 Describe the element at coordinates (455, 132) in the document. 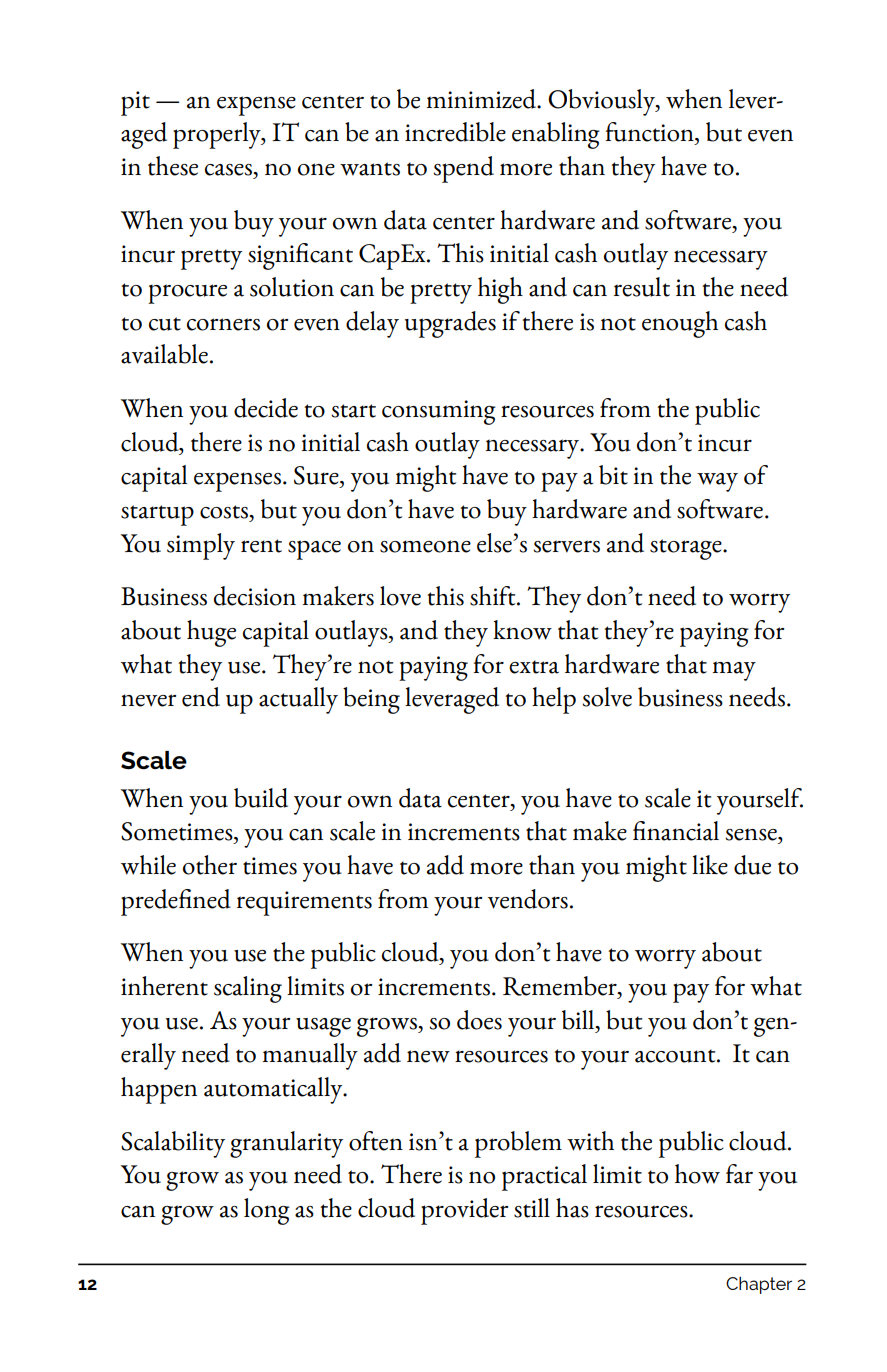

I see `incredible` at that location.
